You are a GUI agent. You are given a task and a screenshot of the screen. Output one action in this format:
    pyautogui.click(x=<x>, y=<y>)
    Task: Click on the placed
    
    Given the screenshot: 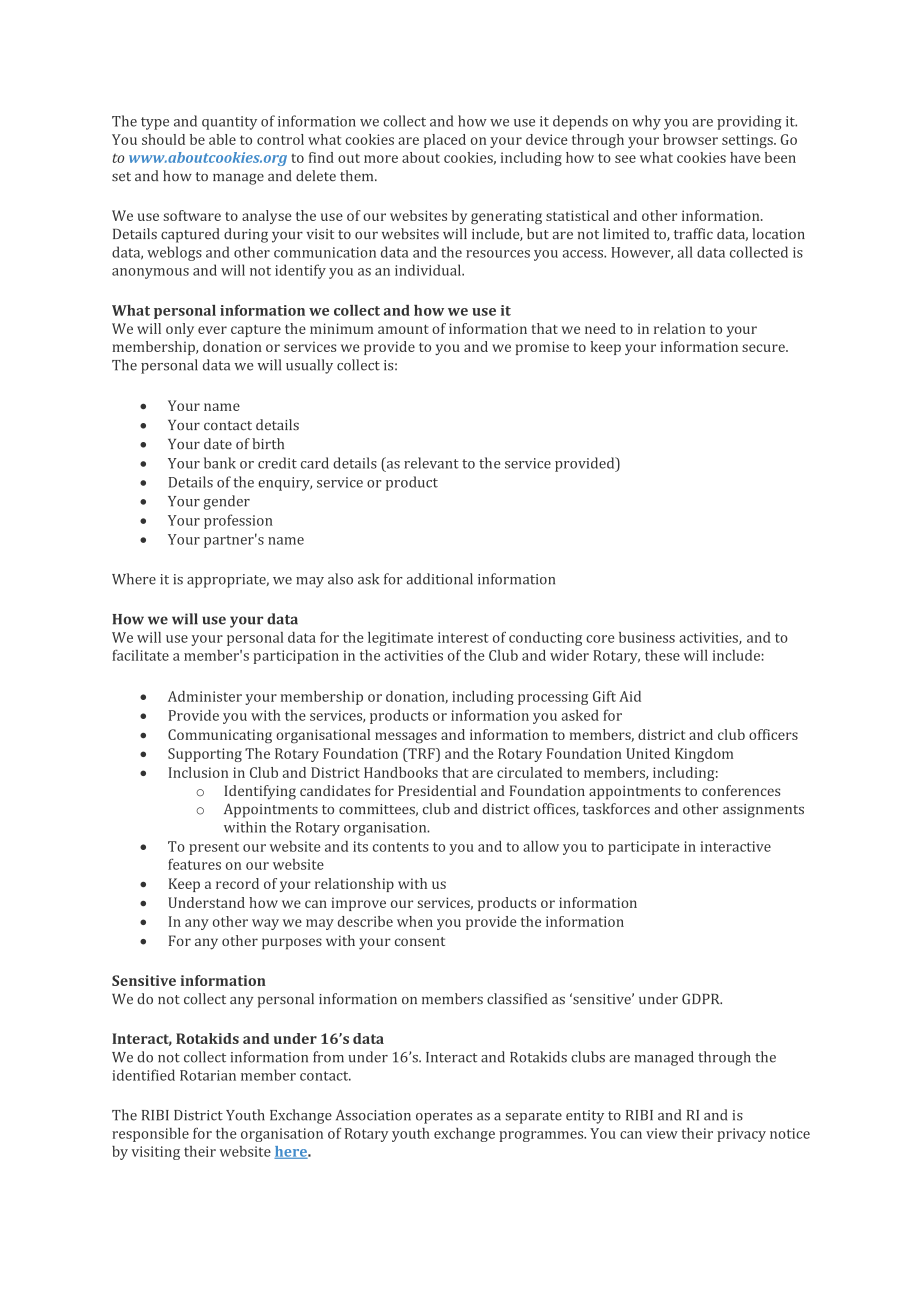 What is the action you would take?
    pyautogui.click(x=445, y=141)
